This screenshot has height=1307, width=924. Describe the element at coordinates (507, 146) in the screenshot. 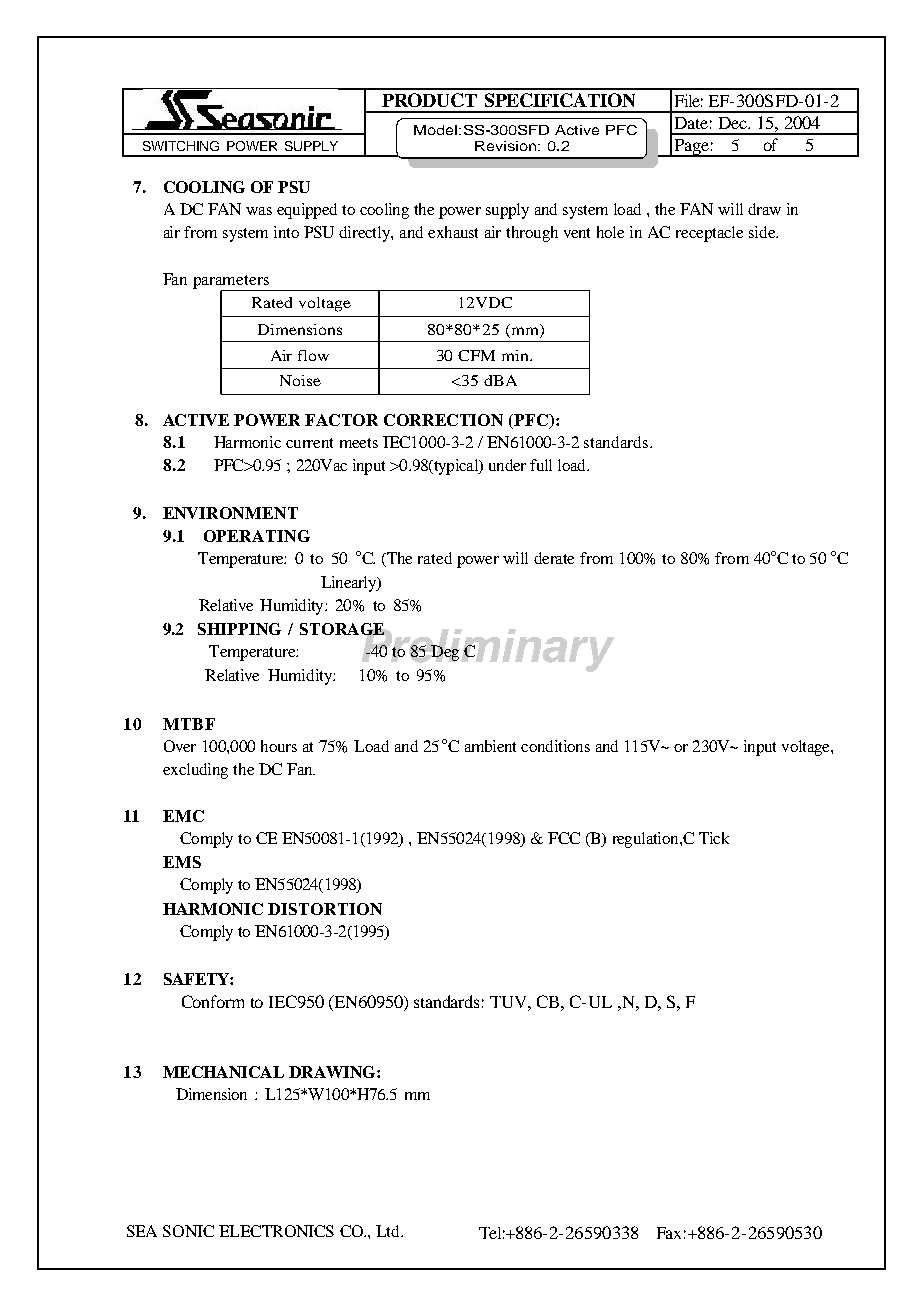

I see `Revision` at that location.
